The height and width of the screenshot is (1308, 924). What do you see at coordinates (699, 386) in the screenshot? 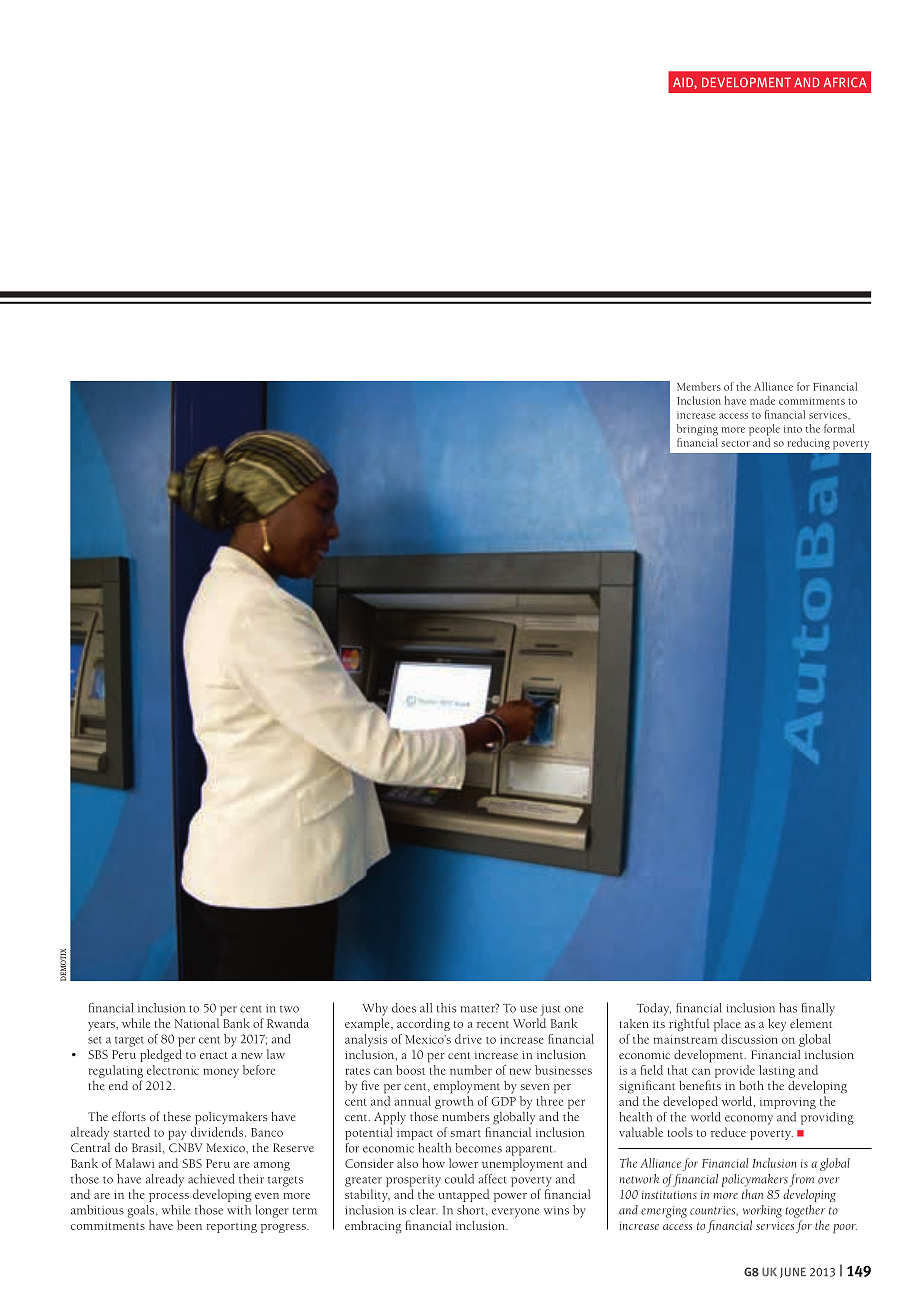
I see `Members` at bounding box center [699, 386].
